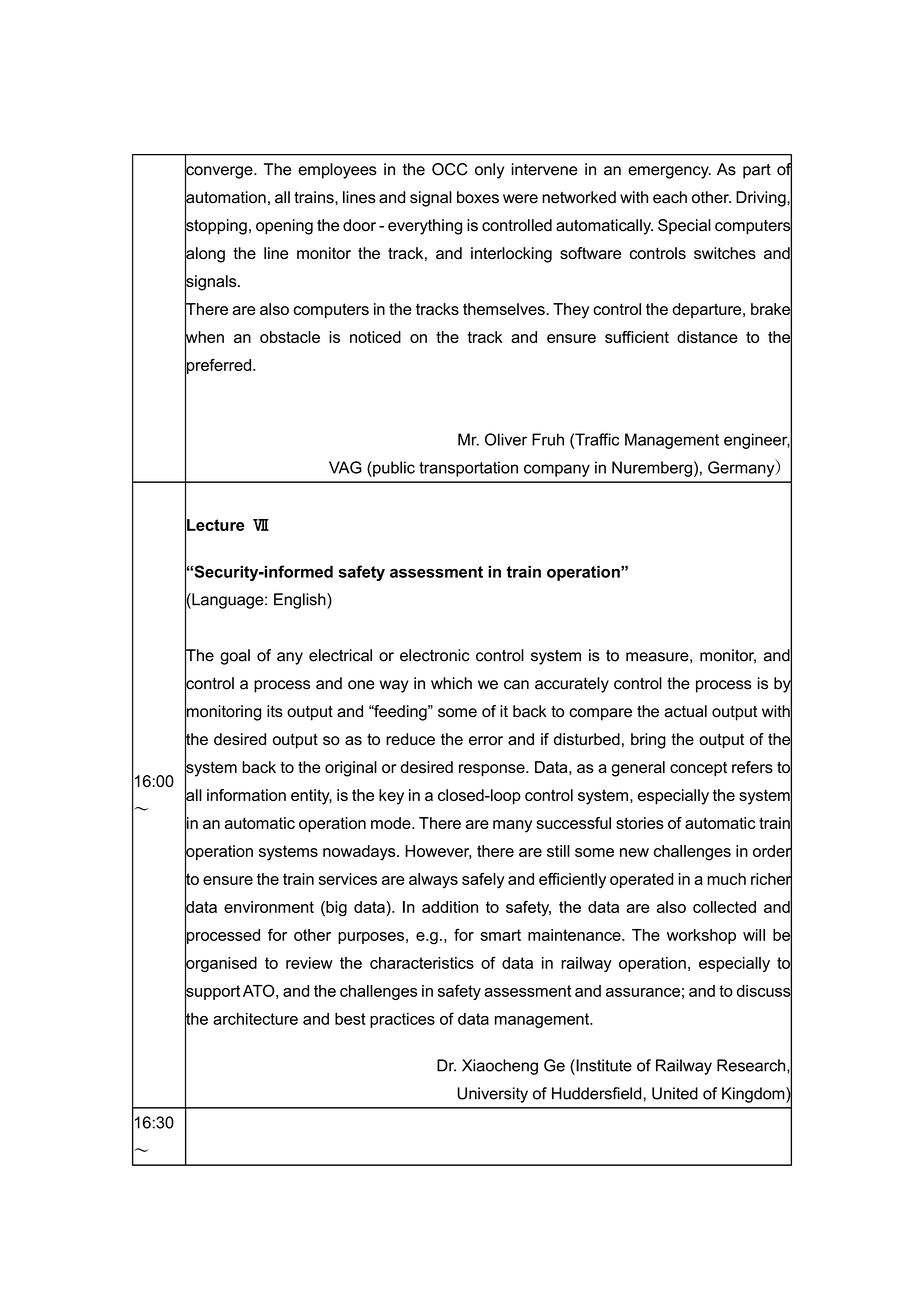 This document has height=1308, width=924. I want to click on English, so click(301, 601).
